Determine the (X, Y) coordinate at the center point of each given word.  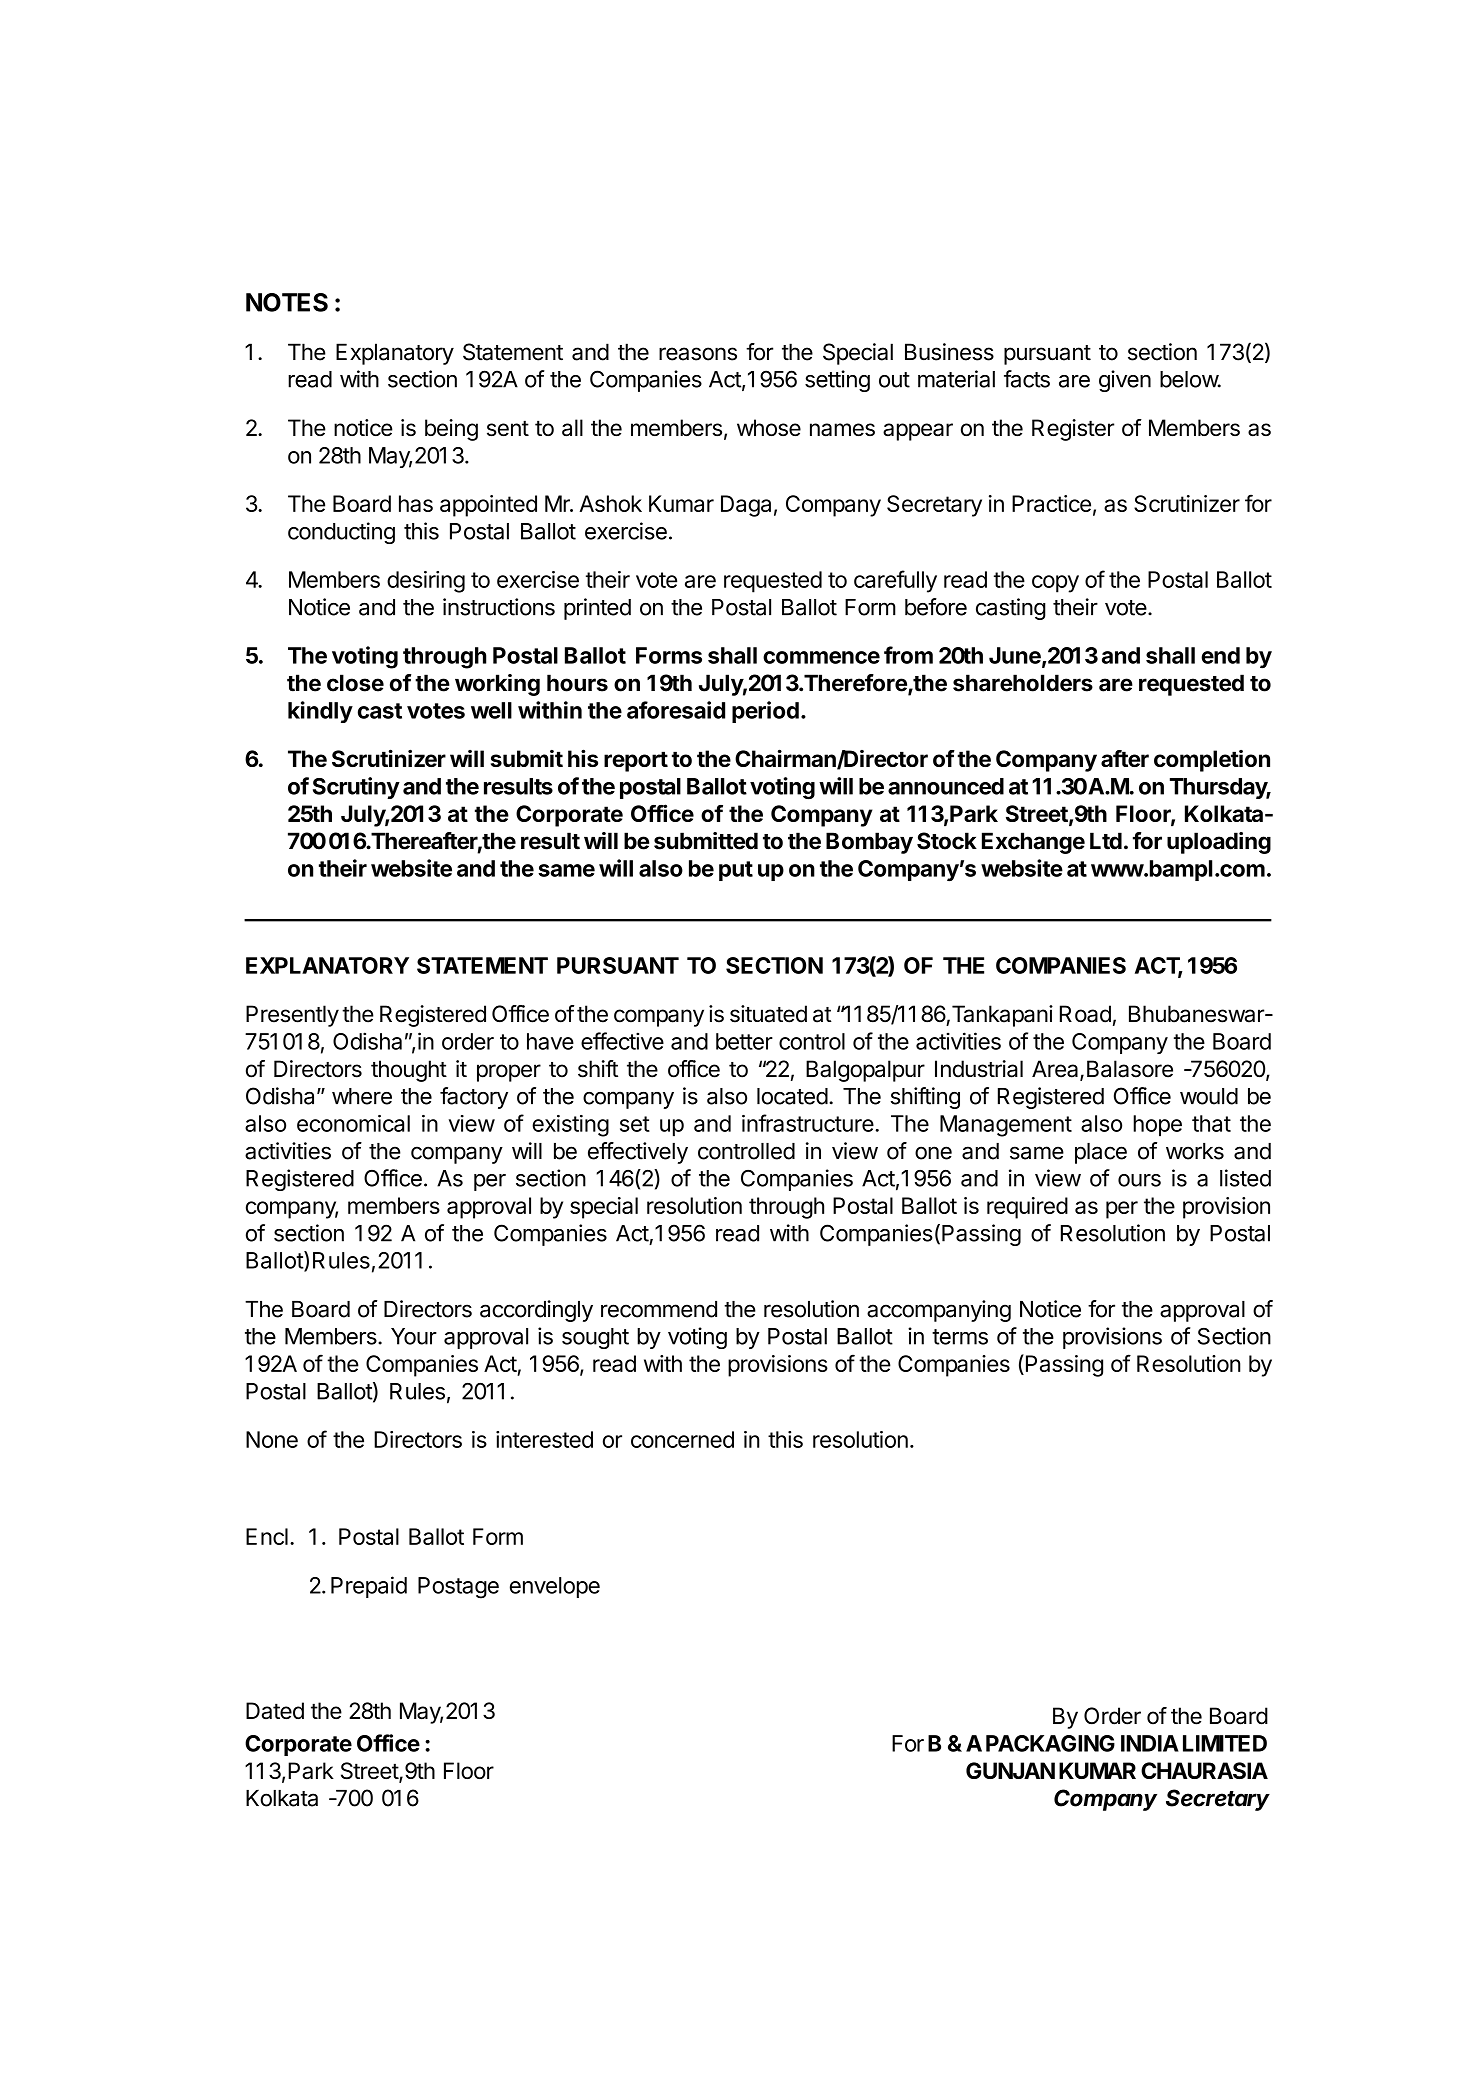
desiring (426, 582)
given (1125, 381)
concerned (682, 1439)
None (272, 1439)
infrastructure (808, 1123)
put (736, 871)
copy (1055, 584)
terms (960, 1337)
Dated (275, 1710)
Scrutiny (356, 788)
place (1101, 1153)
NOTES (287, 302)
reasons (698, 354)
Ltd (1106, 841)
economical (353, 1123)
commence (821, 657)
